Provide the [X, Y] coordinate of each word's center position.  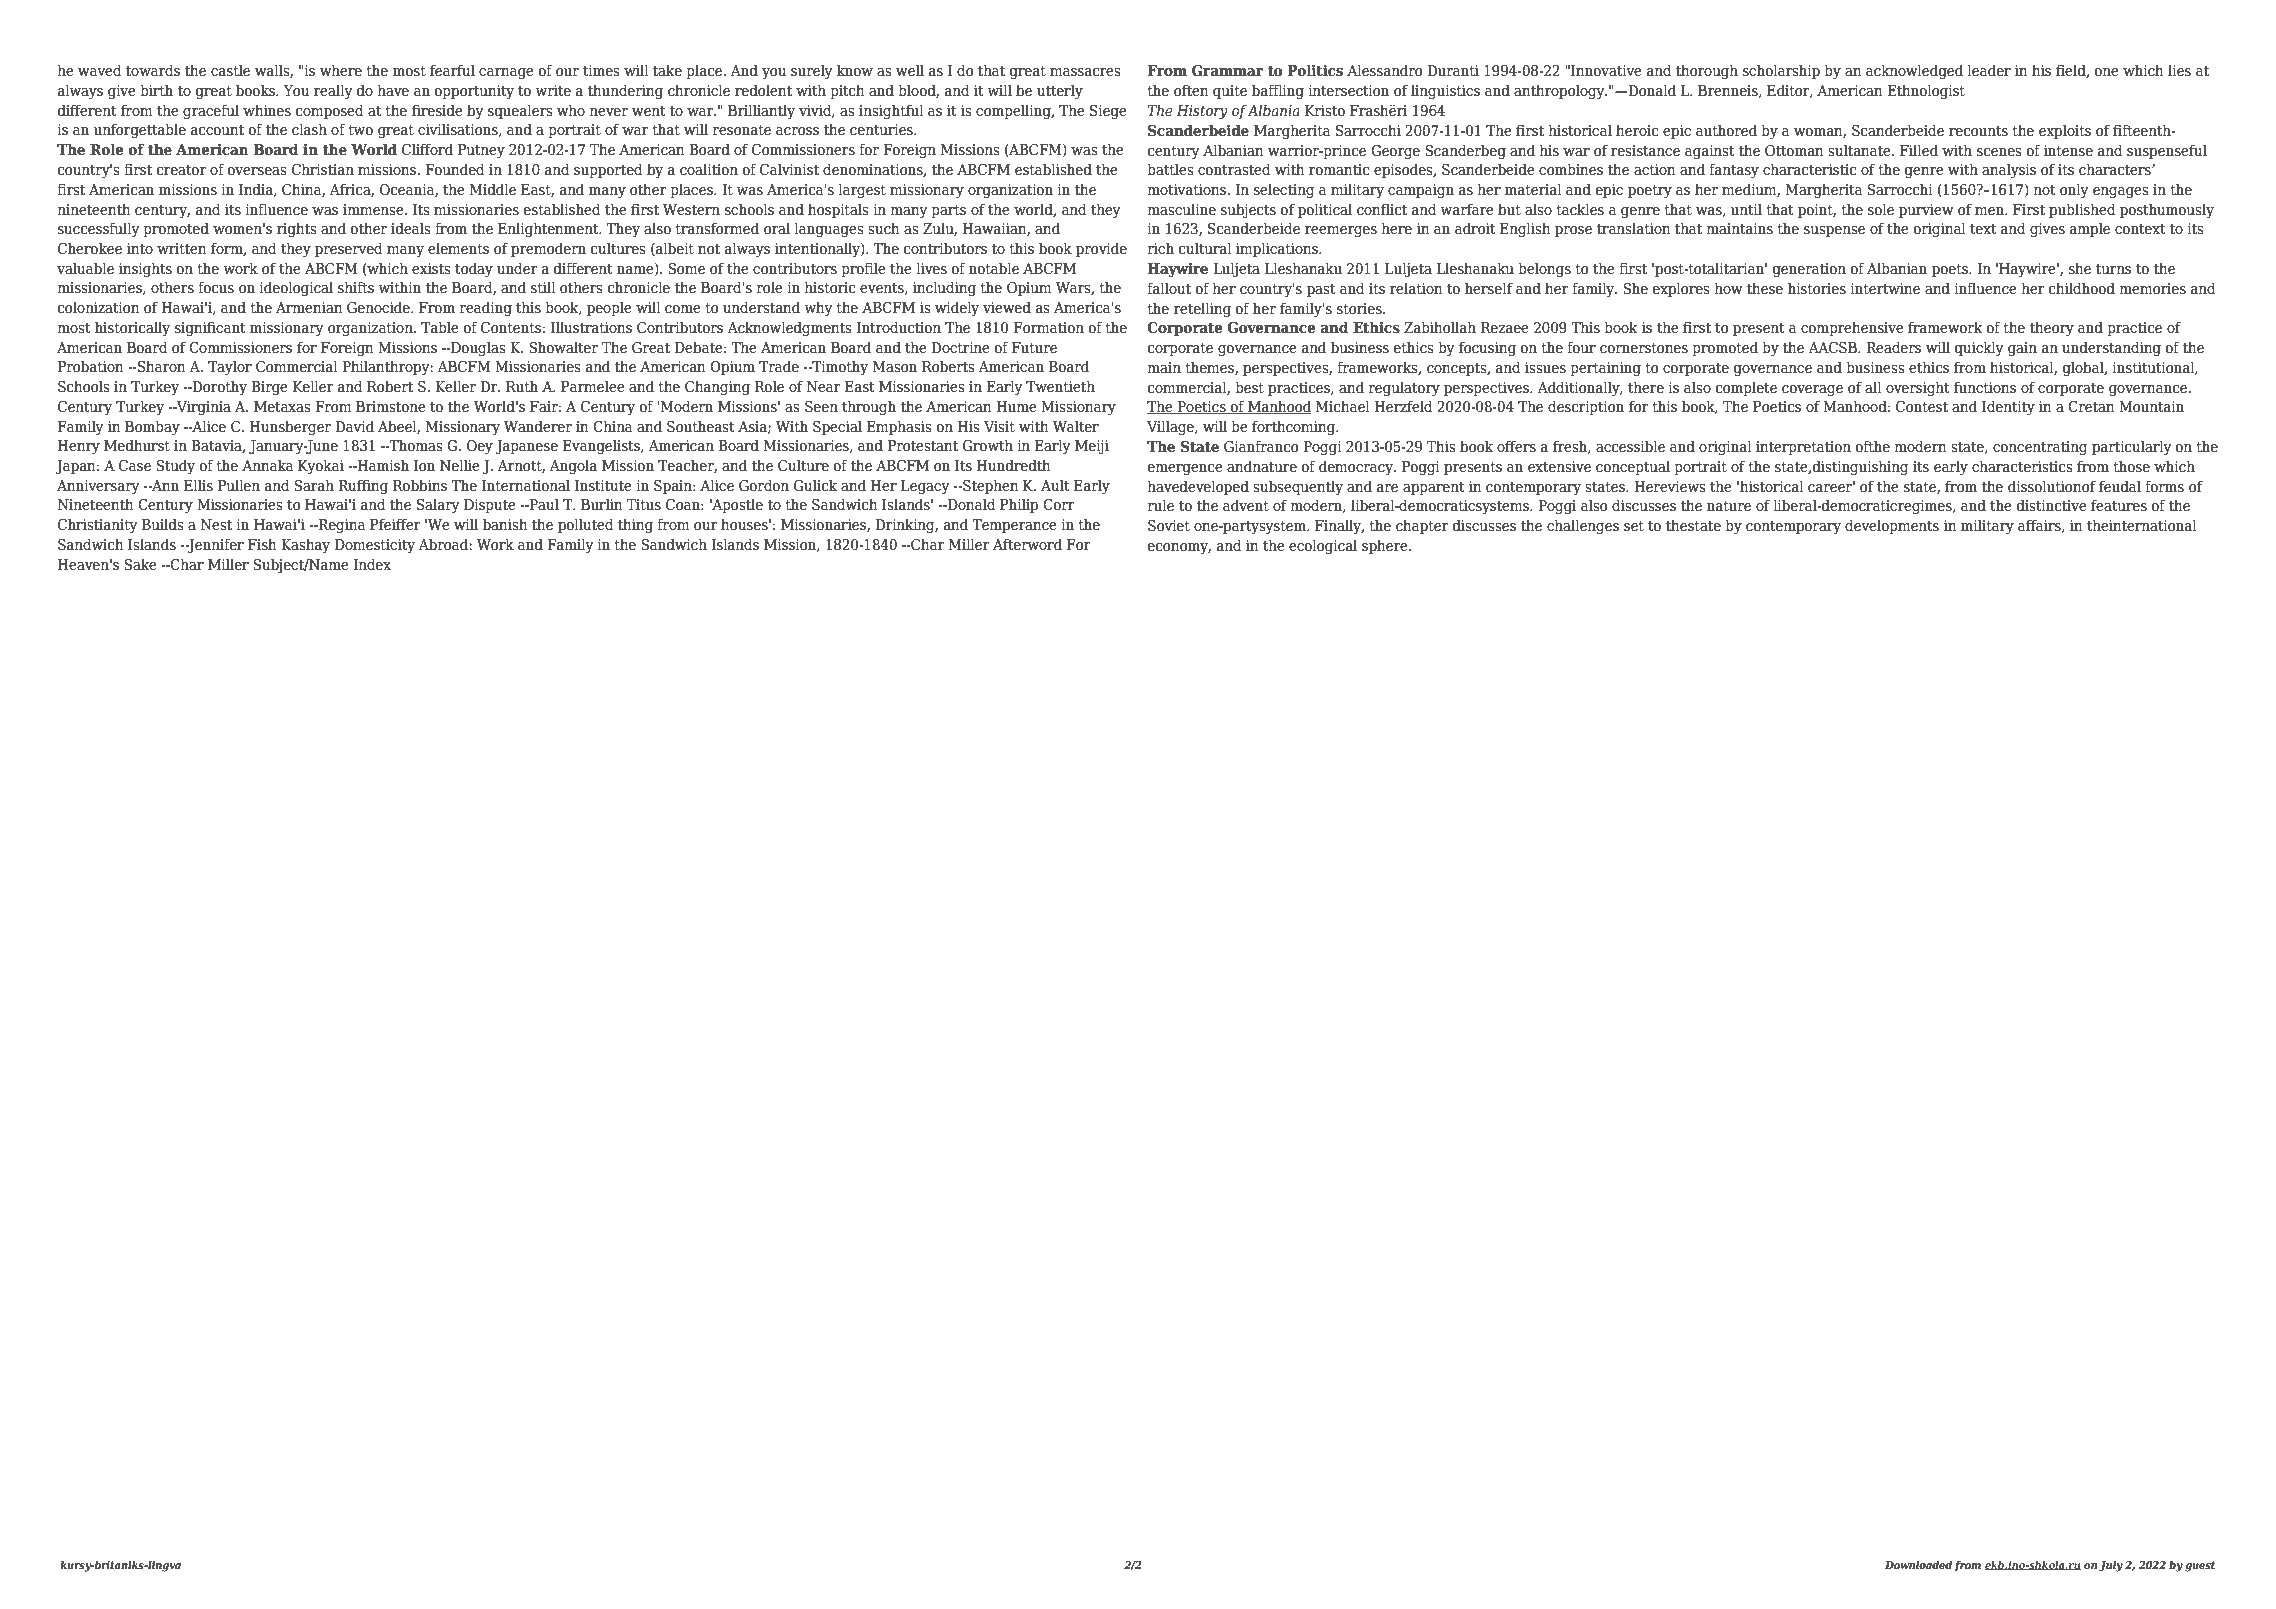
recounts [1978, 131]
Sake [140, 564]
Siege [1108, 112]
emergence [1185, 470]
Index [372, 564]
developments [1892, 526]
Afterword [1027, 544]
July [2111, 1566]
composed [330, 111]
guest [2200, 1566]
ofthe [1873, 446]
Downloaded [1918, 1564]
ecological [1323, 547]
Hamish [382, 465]
